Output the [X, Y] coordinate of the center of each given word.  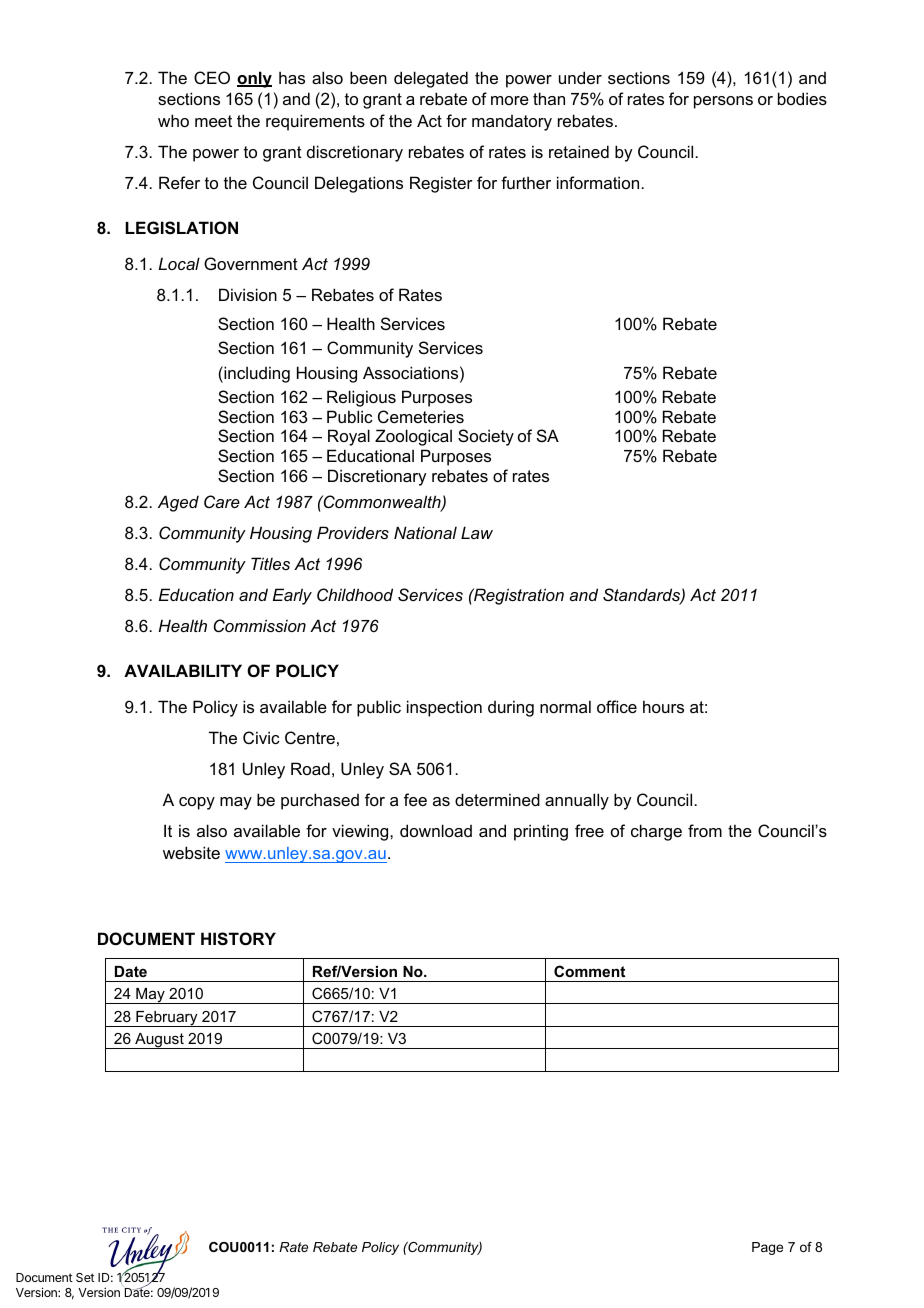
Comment [589, 971]
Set [85, 1277]
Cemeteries [421, 416]
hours [663, 706]
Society [486, 437]
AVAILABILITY [183, 670]
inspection [444, 708]
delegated [431, 79]
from [705, 830]
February [167, 1019]
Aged [178, 503]
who [173, 120]
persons [723, 102]
